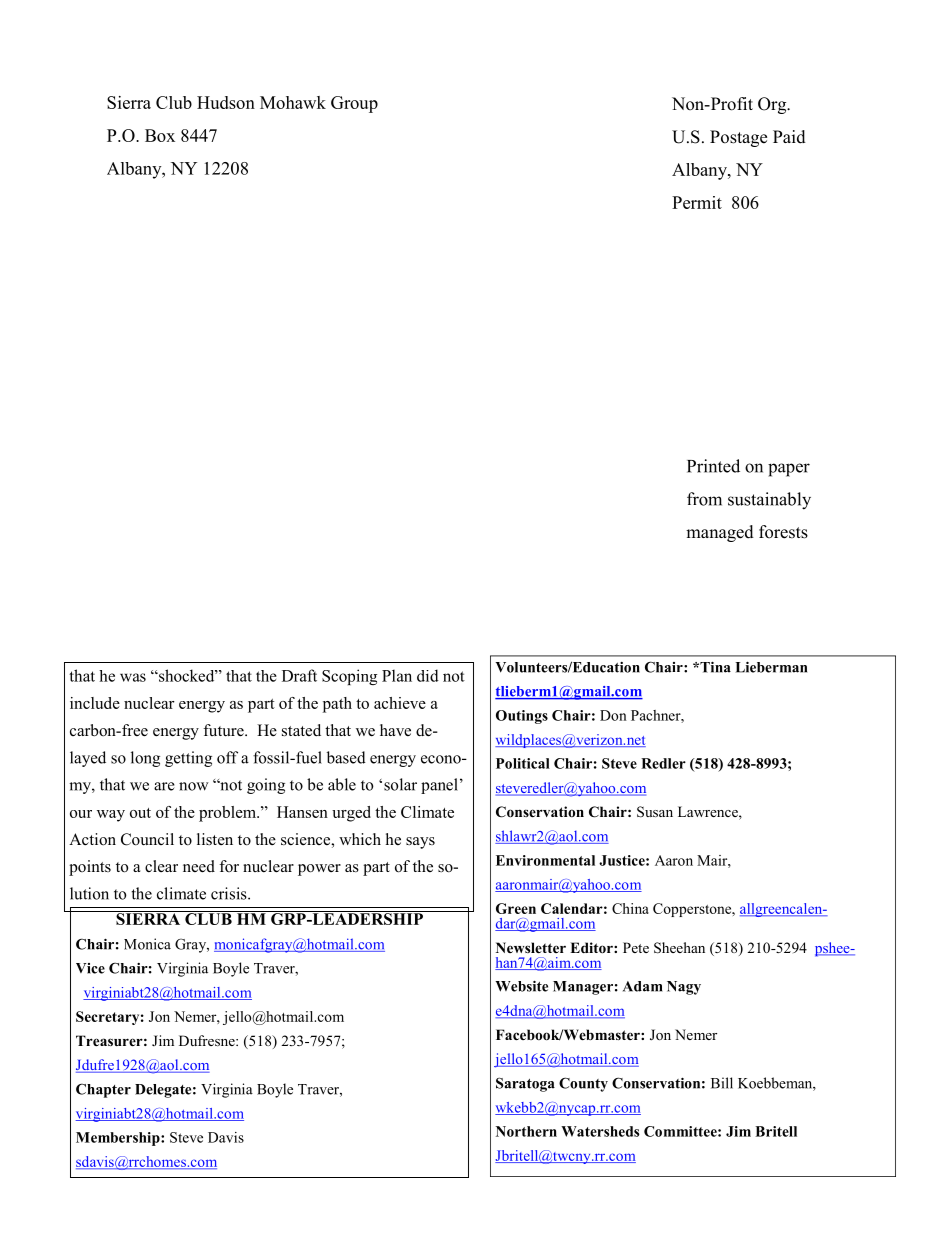 The width and height of the screenshot is (952, 1233). What do you see at coordinates (655, 812) in the screenshot?
I see `Susan` at bounding box center [655, 812].
